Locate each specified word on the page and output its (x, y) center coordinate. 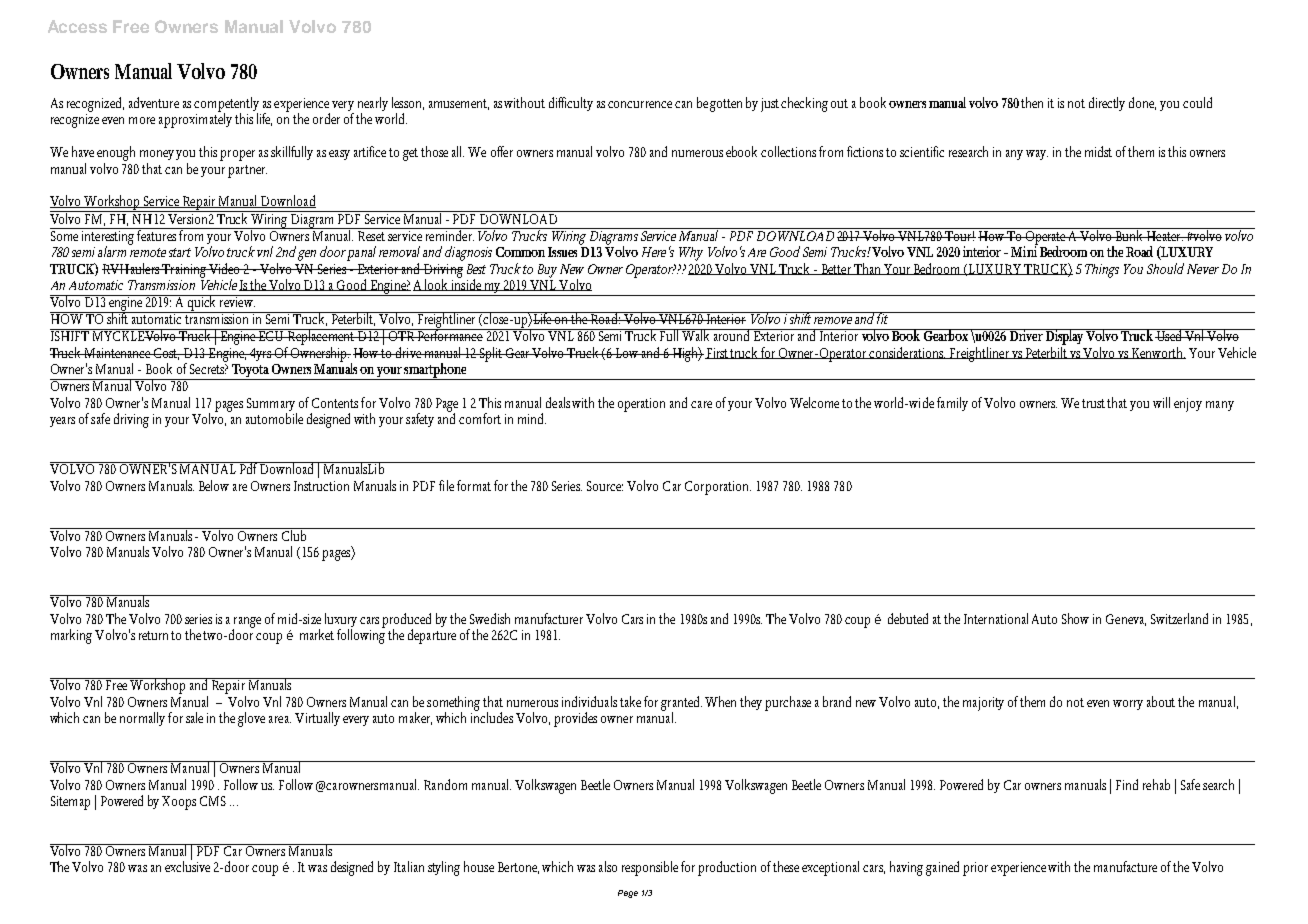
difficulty (571, 104)
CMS (213, 801)
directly (1107, 104)
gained (942, 868)
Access (77, 26)
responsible (650, 868)
